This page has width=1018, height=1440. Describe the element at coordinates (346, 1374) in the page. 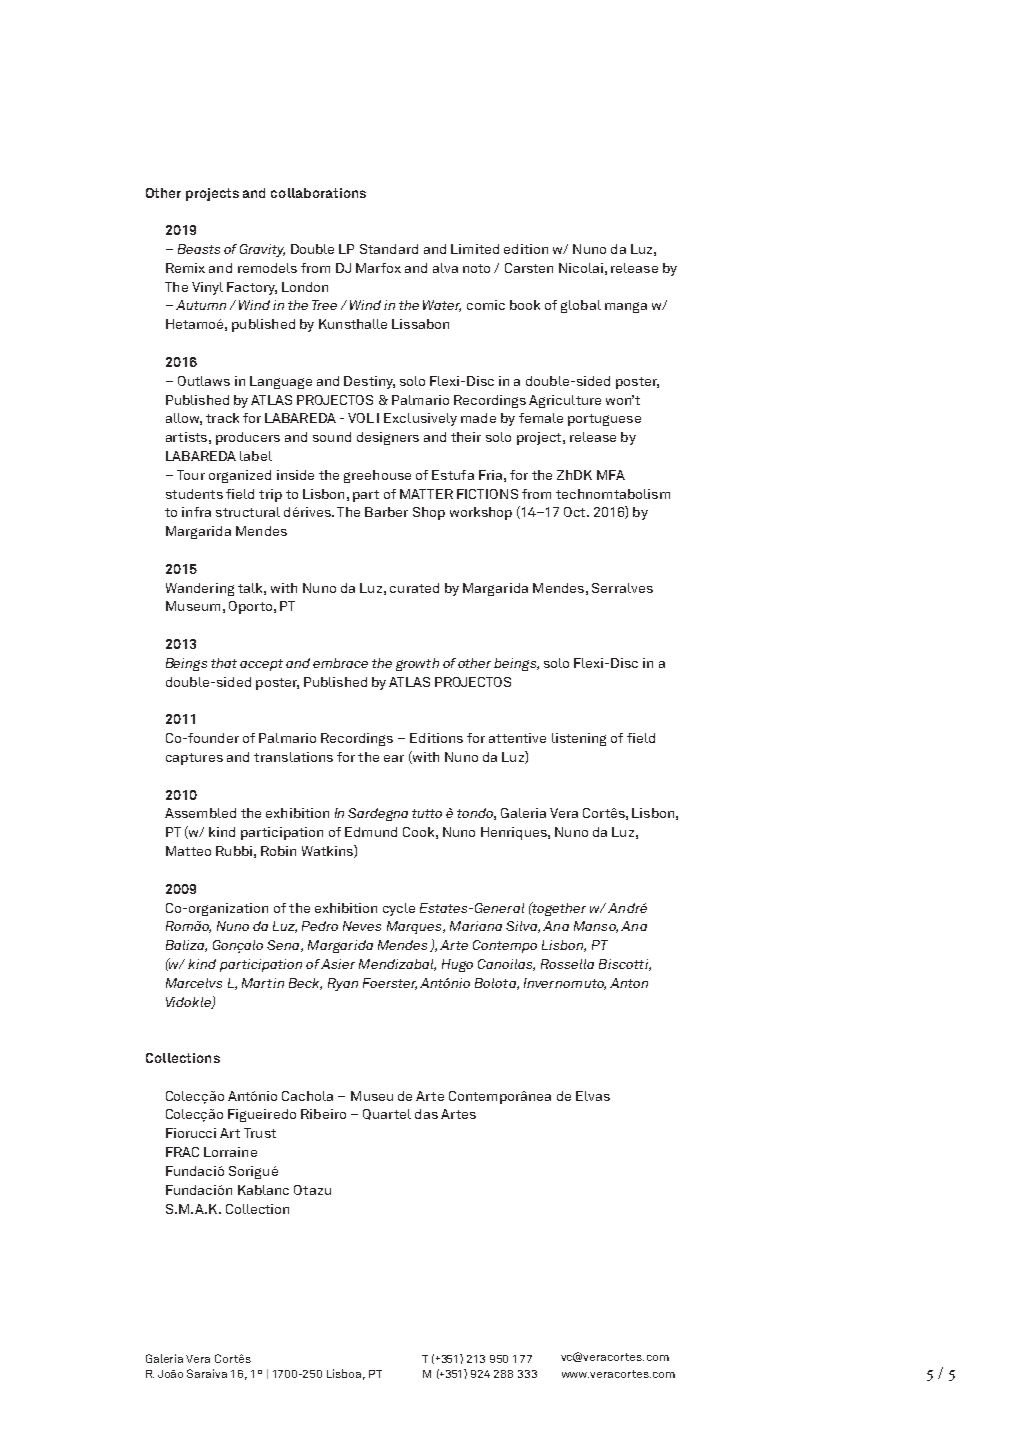

I see `Lisboa` at that location.
